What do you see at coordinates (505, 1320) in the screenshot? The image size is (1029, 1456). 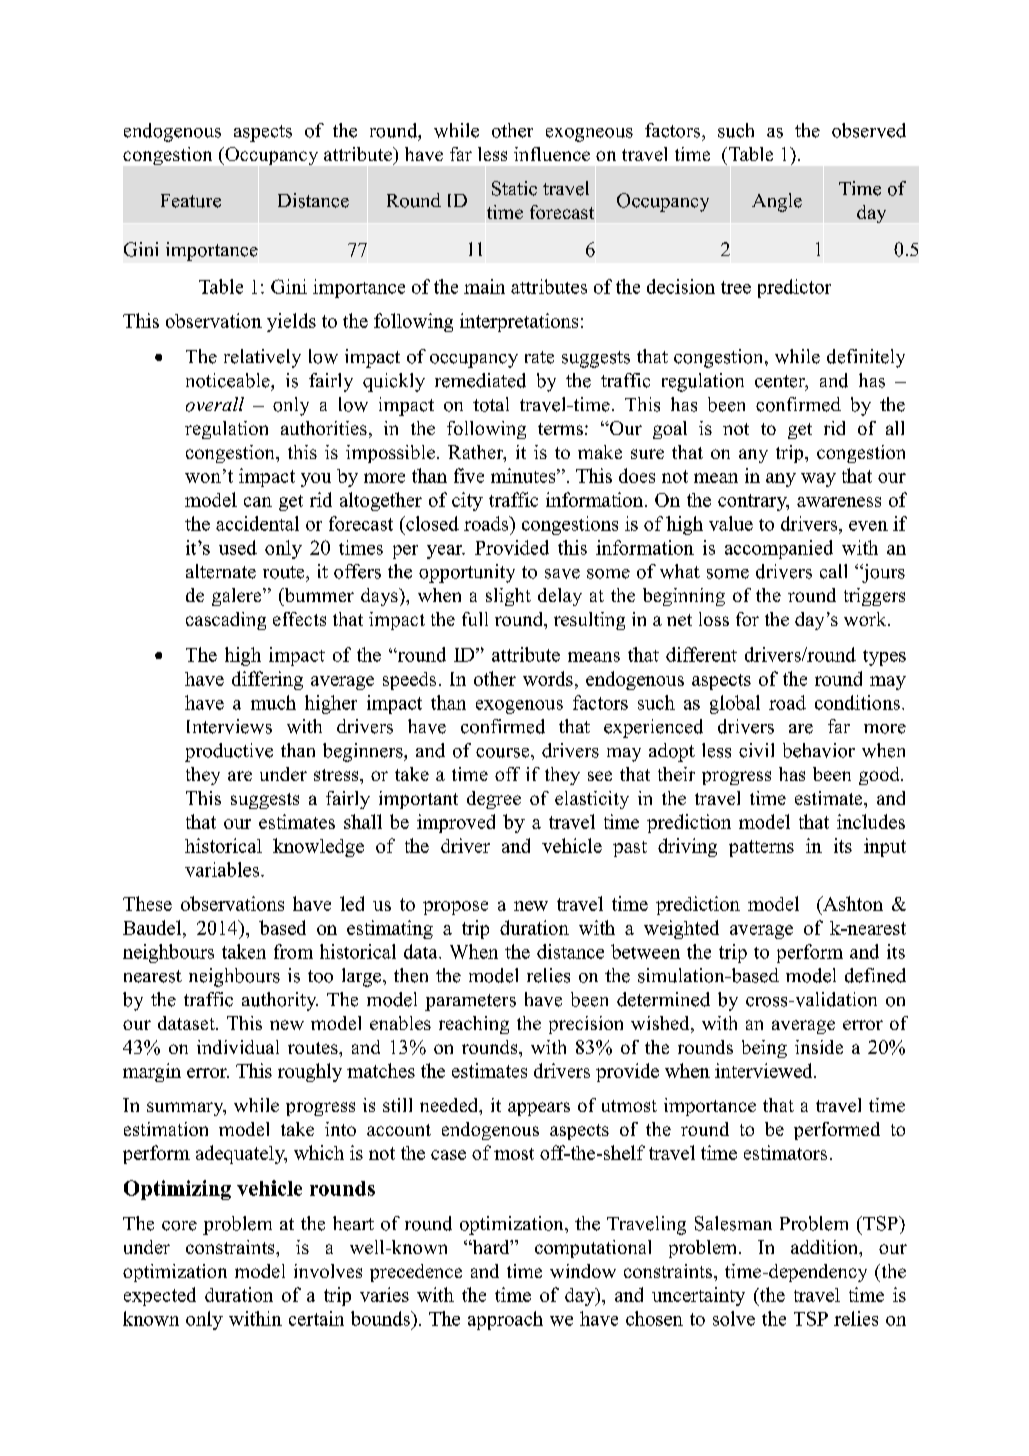 I see `approach` at bounding box center [505, 1320].
